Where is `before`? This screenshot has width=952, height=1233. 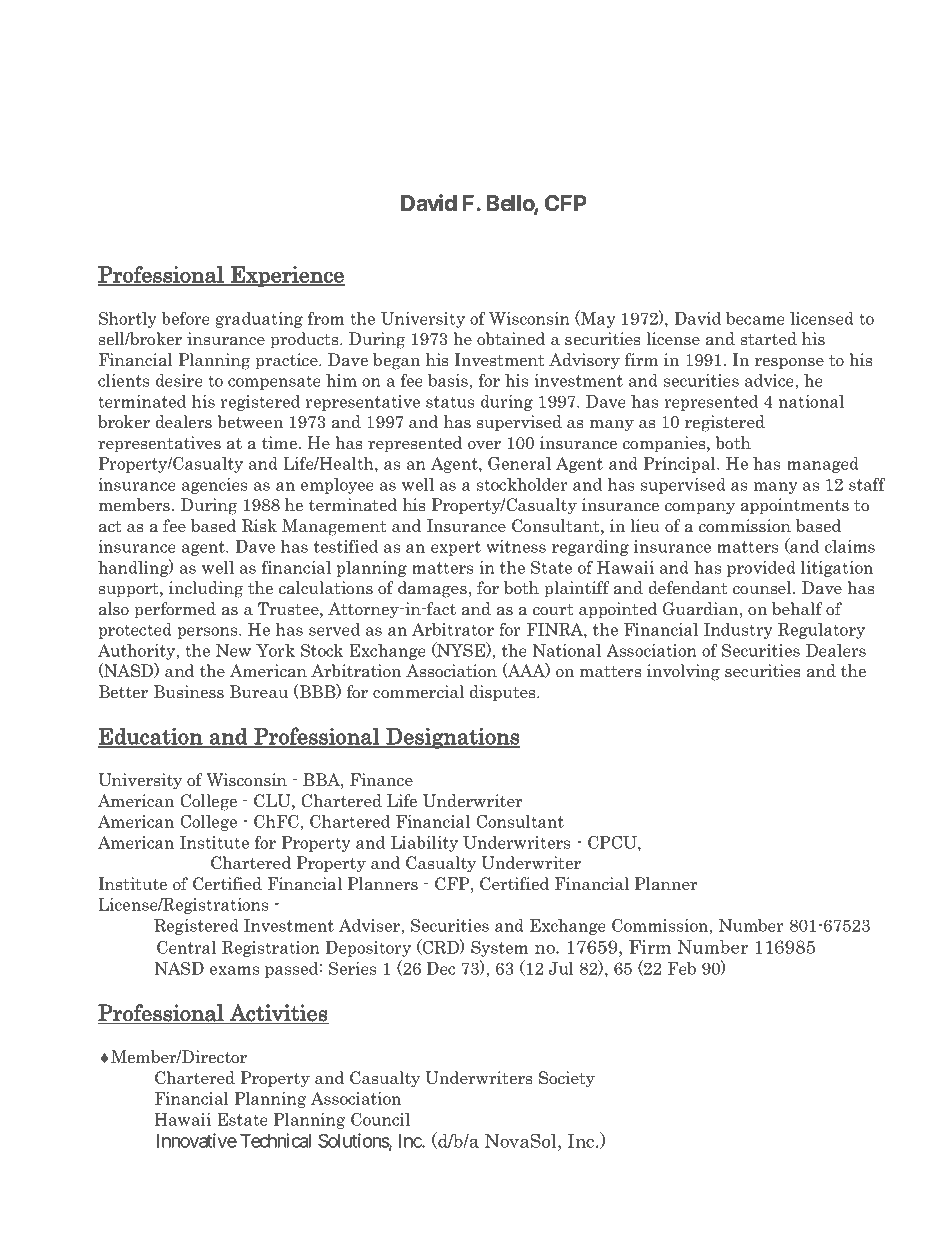
before is located at coordinates (185, 318).
